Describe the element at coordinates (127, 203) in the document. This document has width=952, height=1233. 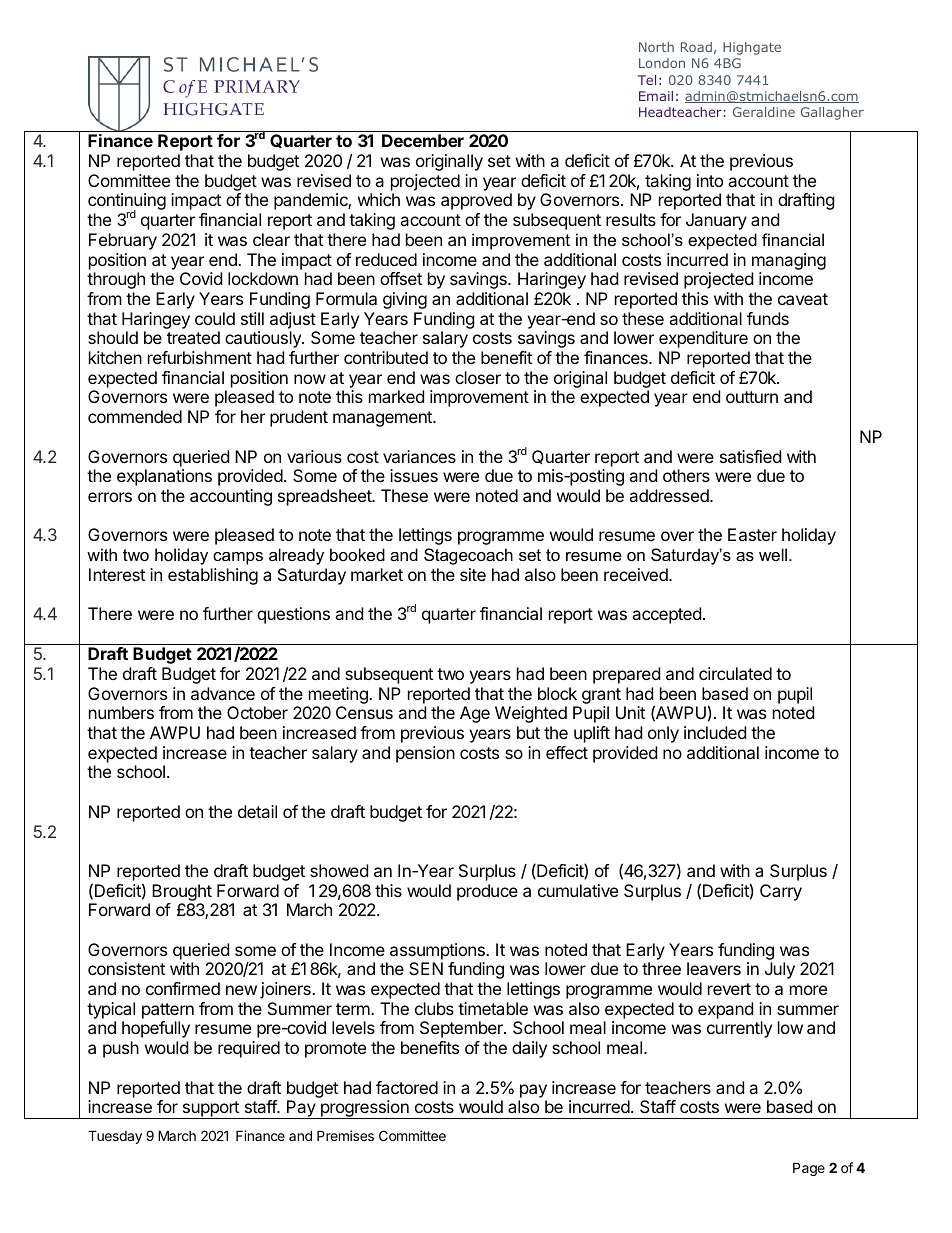
I see `continuing` at that location.
